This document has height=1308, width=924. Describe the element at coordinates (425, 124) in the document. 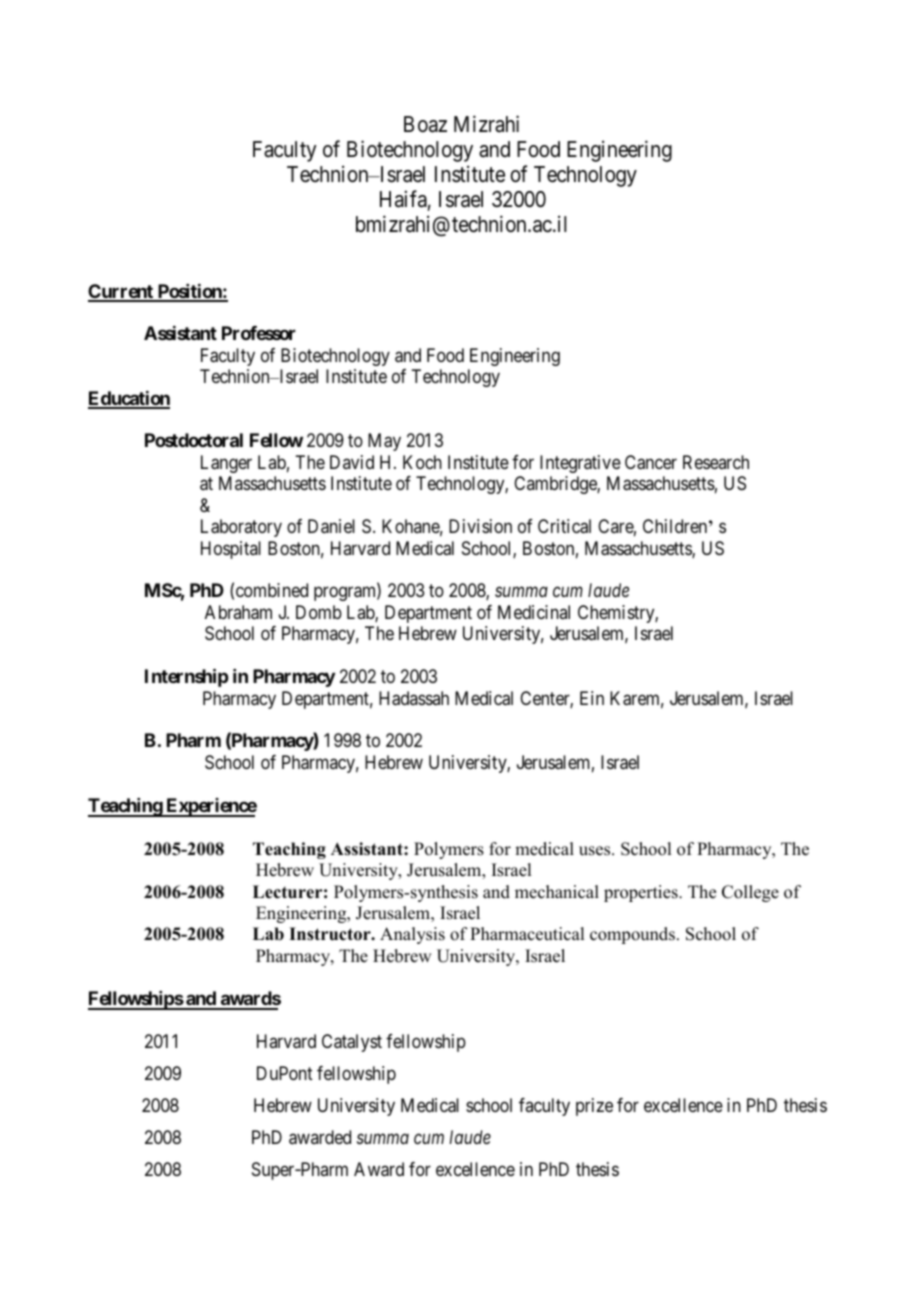

I see `Boaz` at that location.
